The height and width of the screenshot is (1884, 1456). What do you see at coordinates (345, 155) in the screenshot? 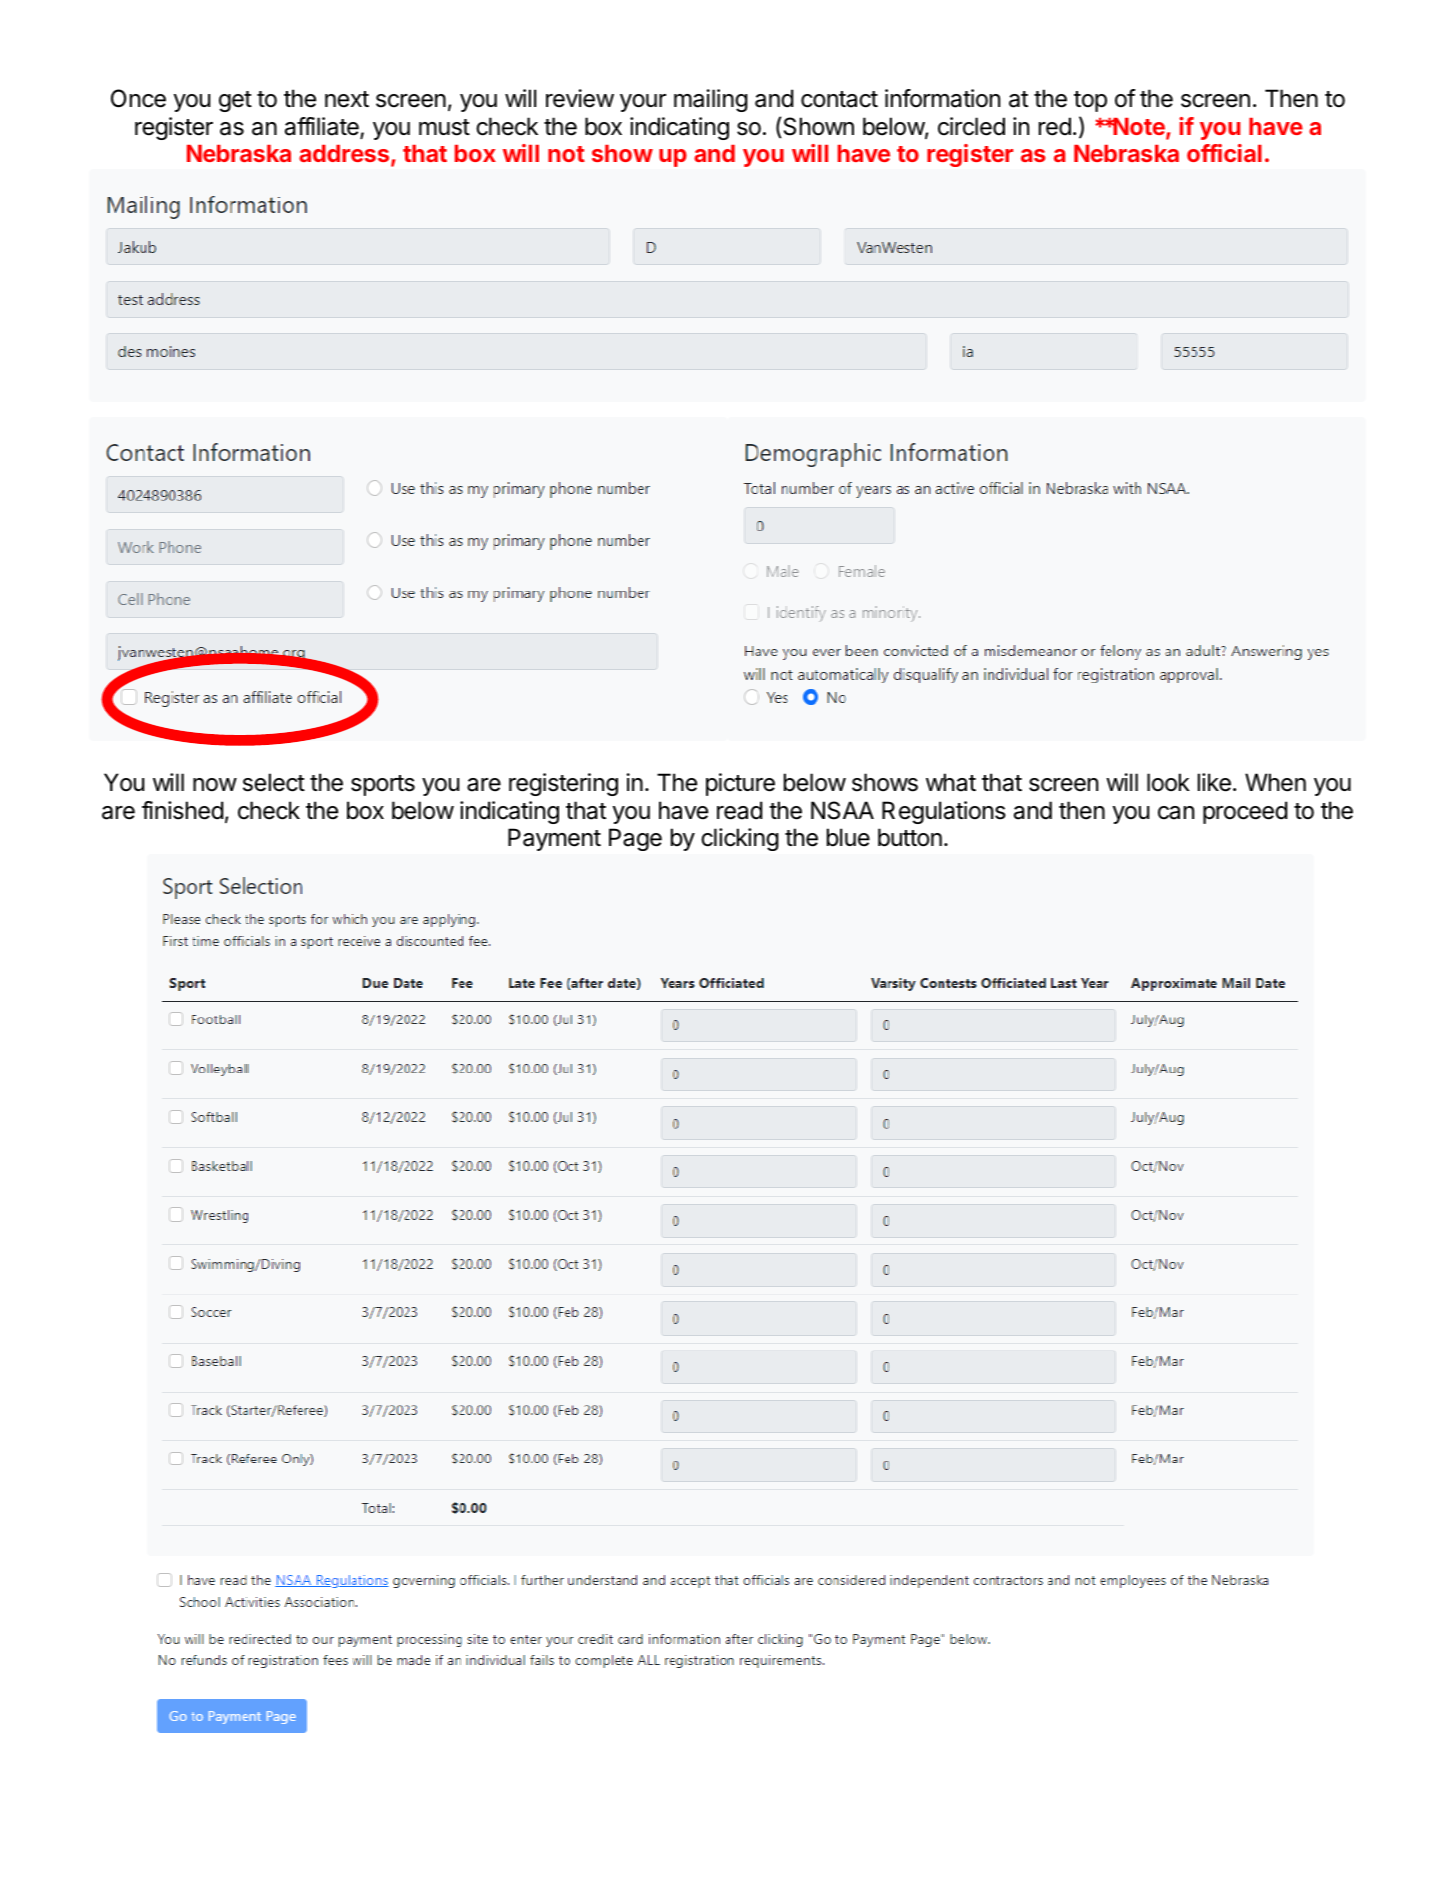
I see `address` at bounding box center [345, 155].
